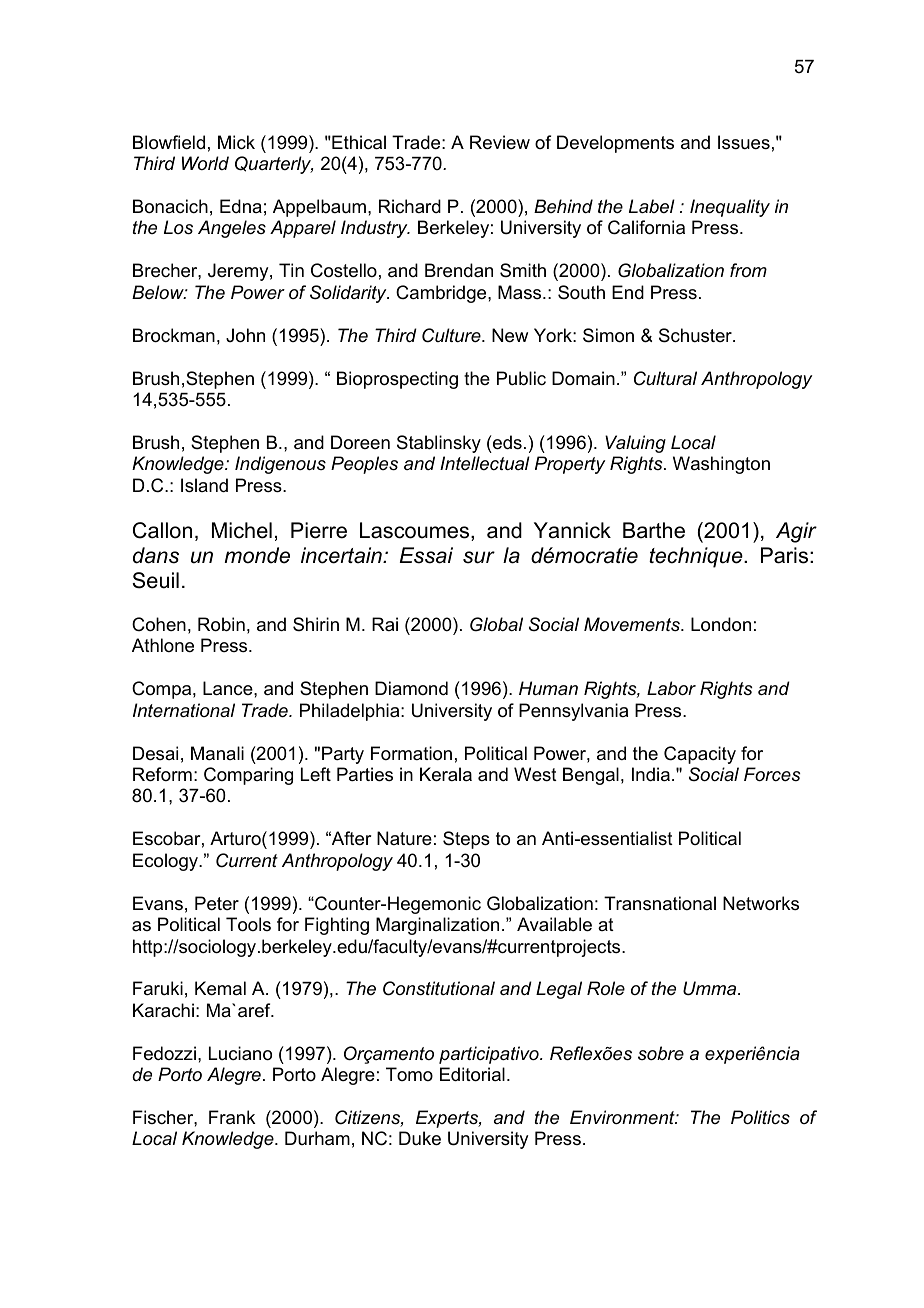  What do you see at coordinates (280, 465) in the page?
I see `Indigenous` at bounding box center [280, 465].
